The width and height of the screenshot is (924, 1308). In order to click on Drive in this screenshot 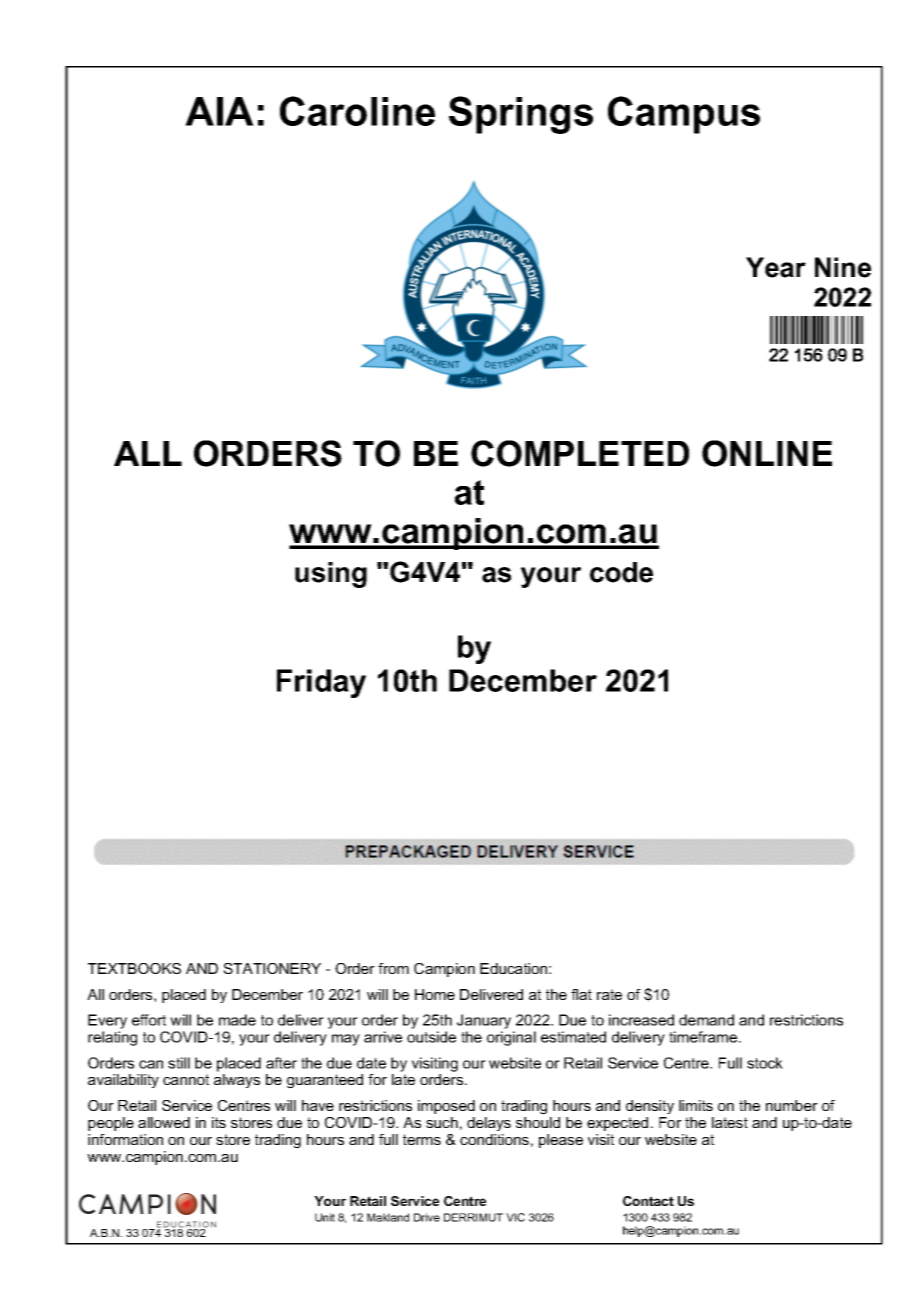, I will do `click(427, 1217)`.
